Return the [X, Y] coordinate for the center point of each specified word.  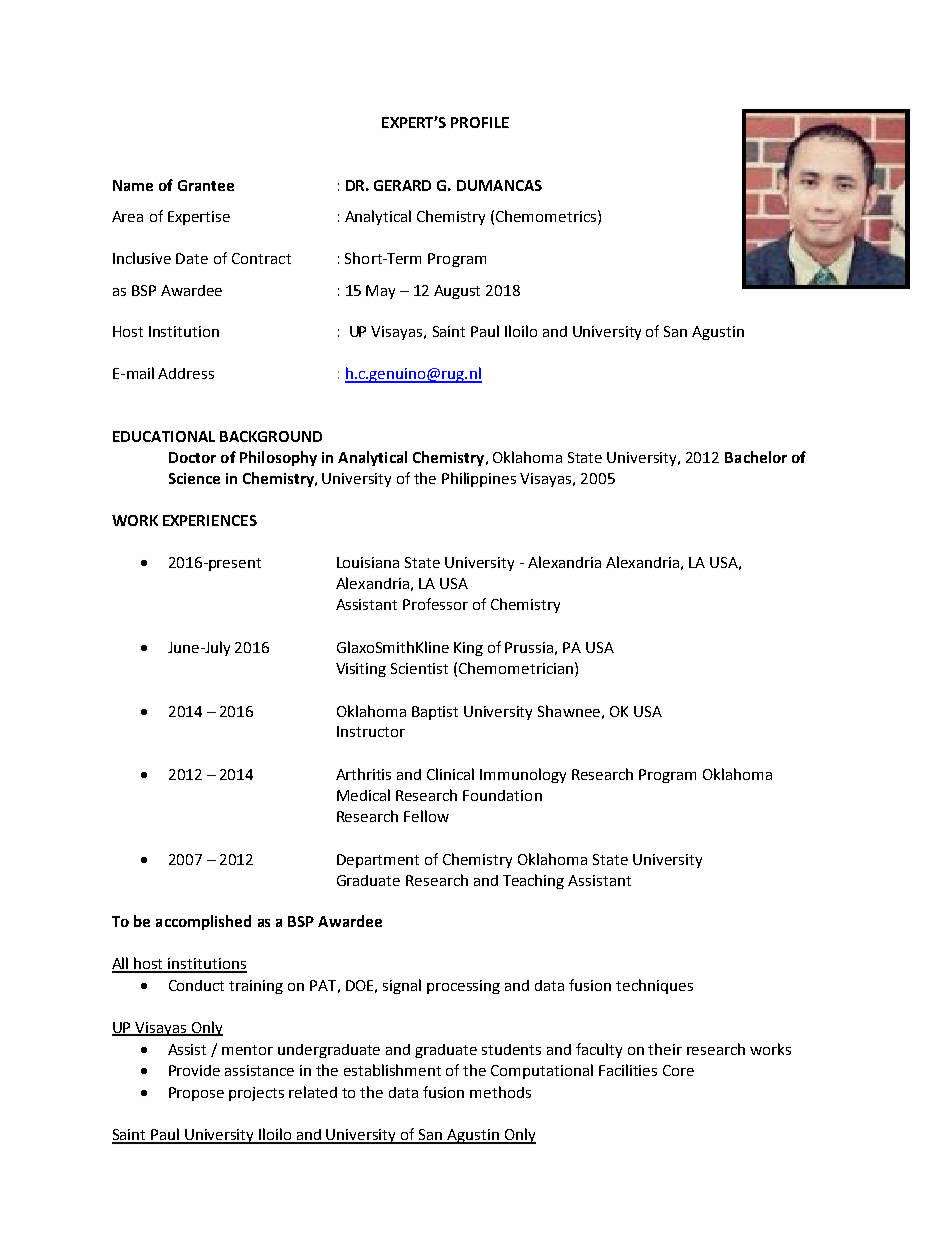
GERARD [402, 185]
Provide [194, 1070]
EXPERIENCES [210, 520]
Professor [435, 604]
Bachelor [756, 457]
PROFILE [480, 122]
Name [133, 185]
